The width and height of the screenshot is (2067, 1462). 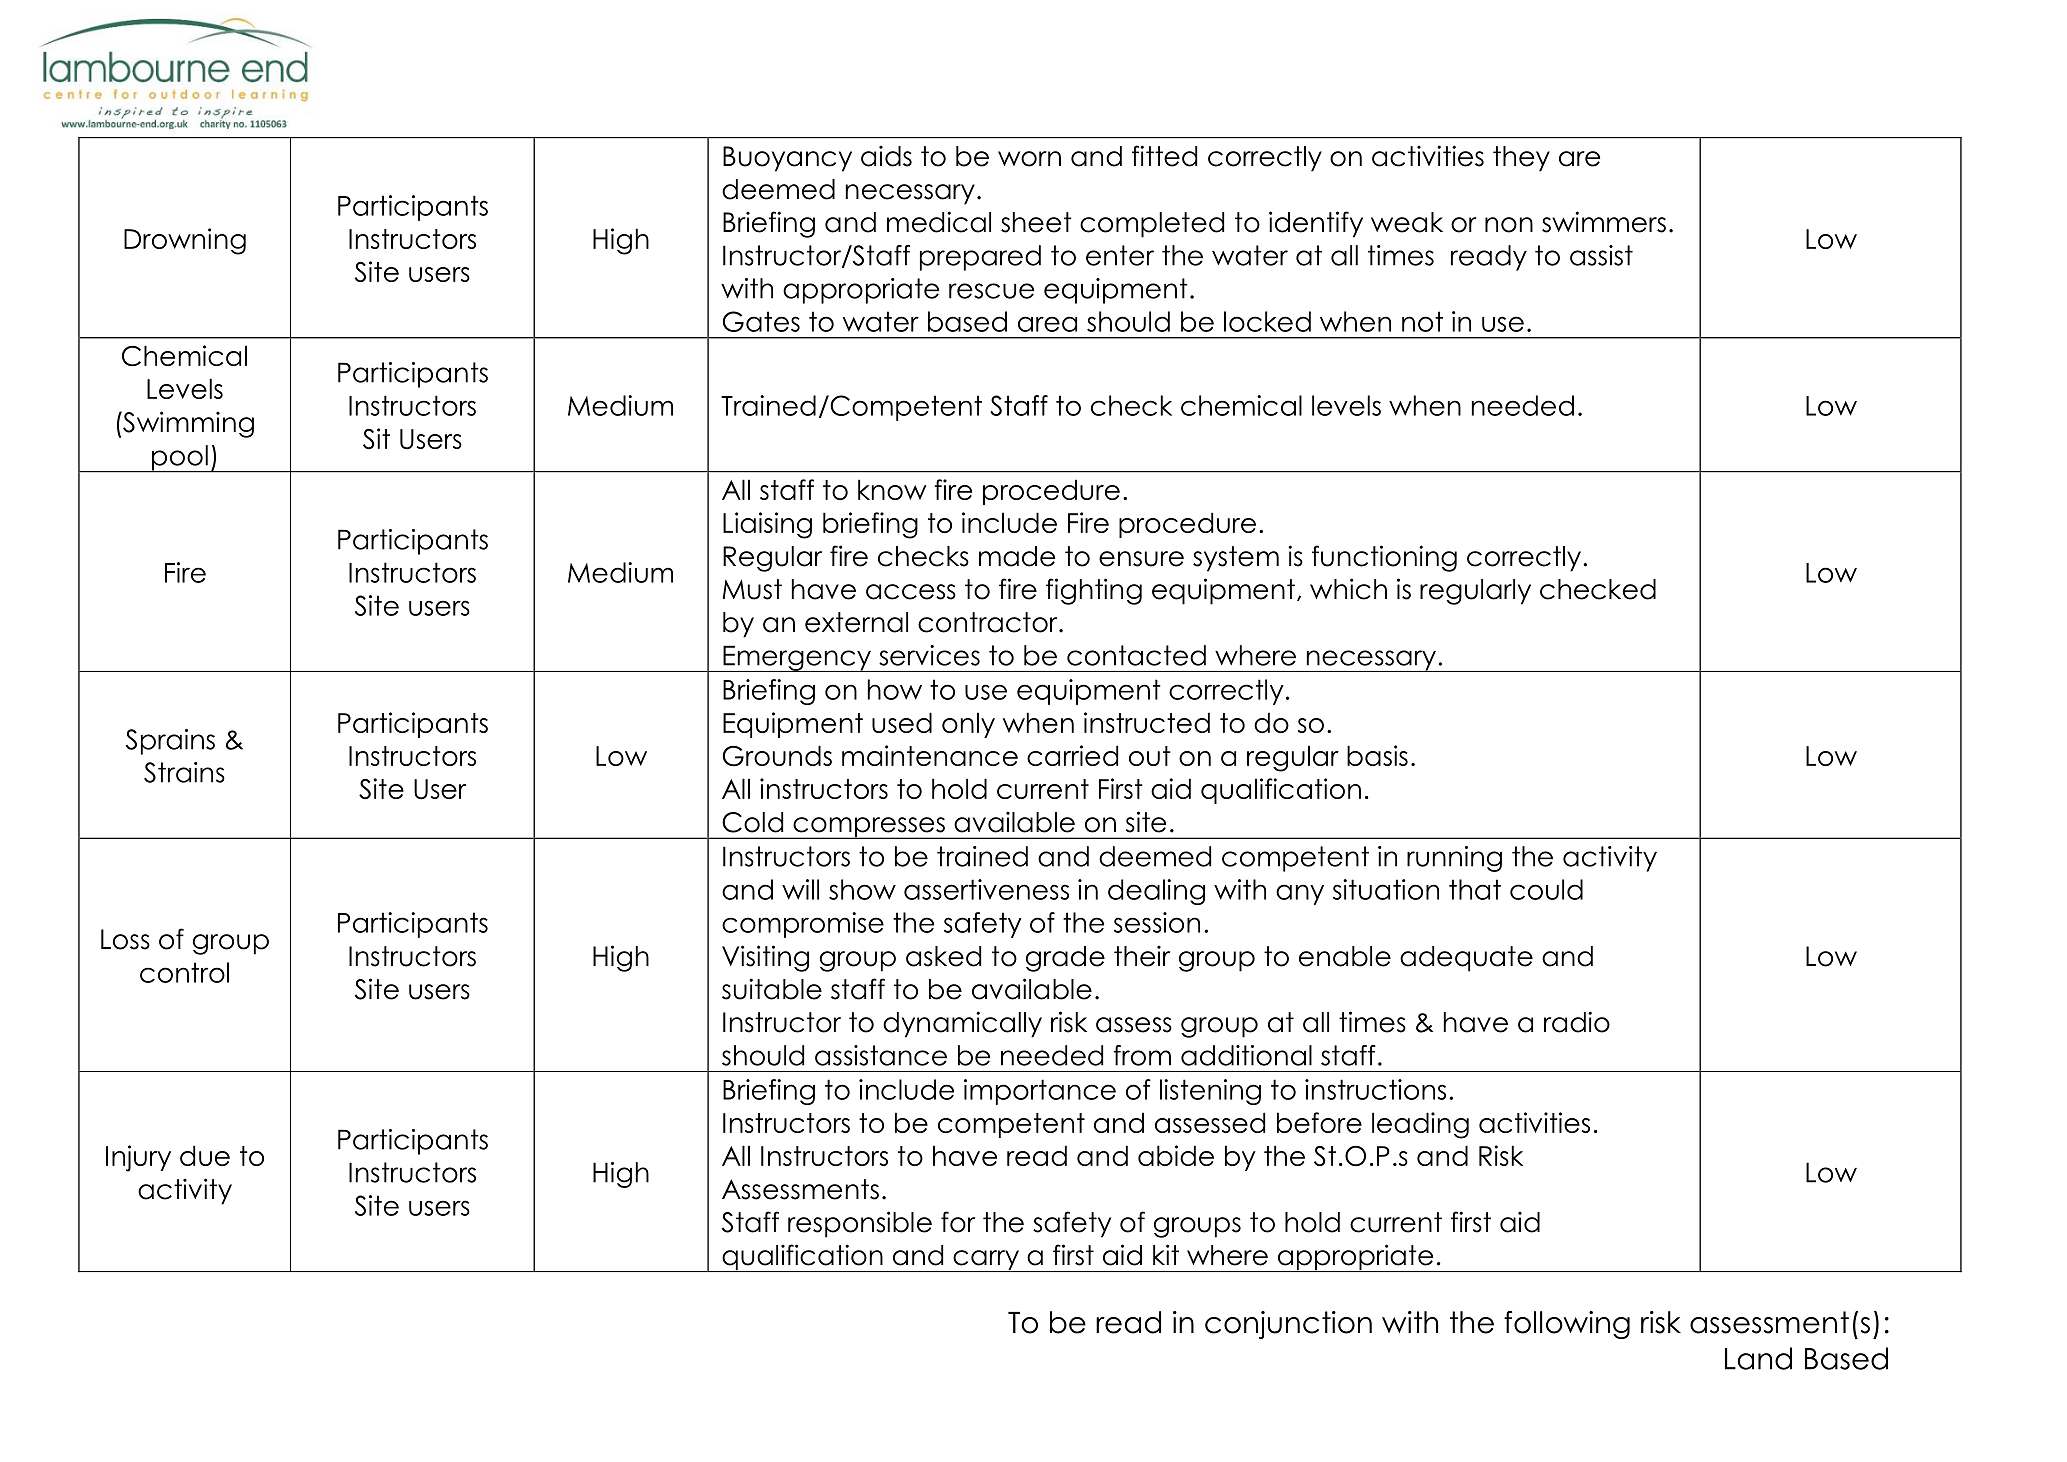 I want to click on functioning, so click(x=1384, y=558).
